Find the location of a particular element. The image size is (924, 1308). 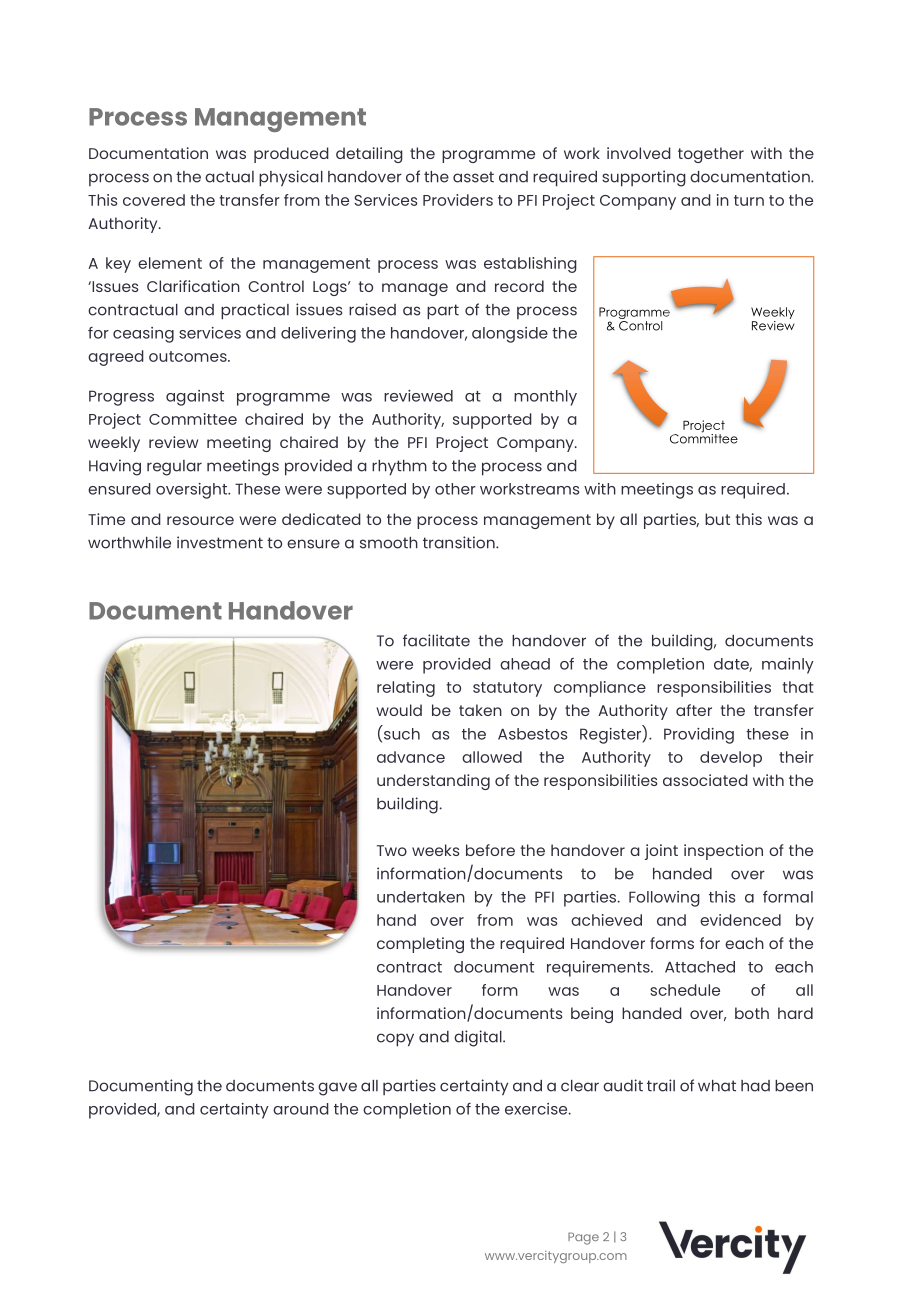

what is located at coordinates (717, 1086).
